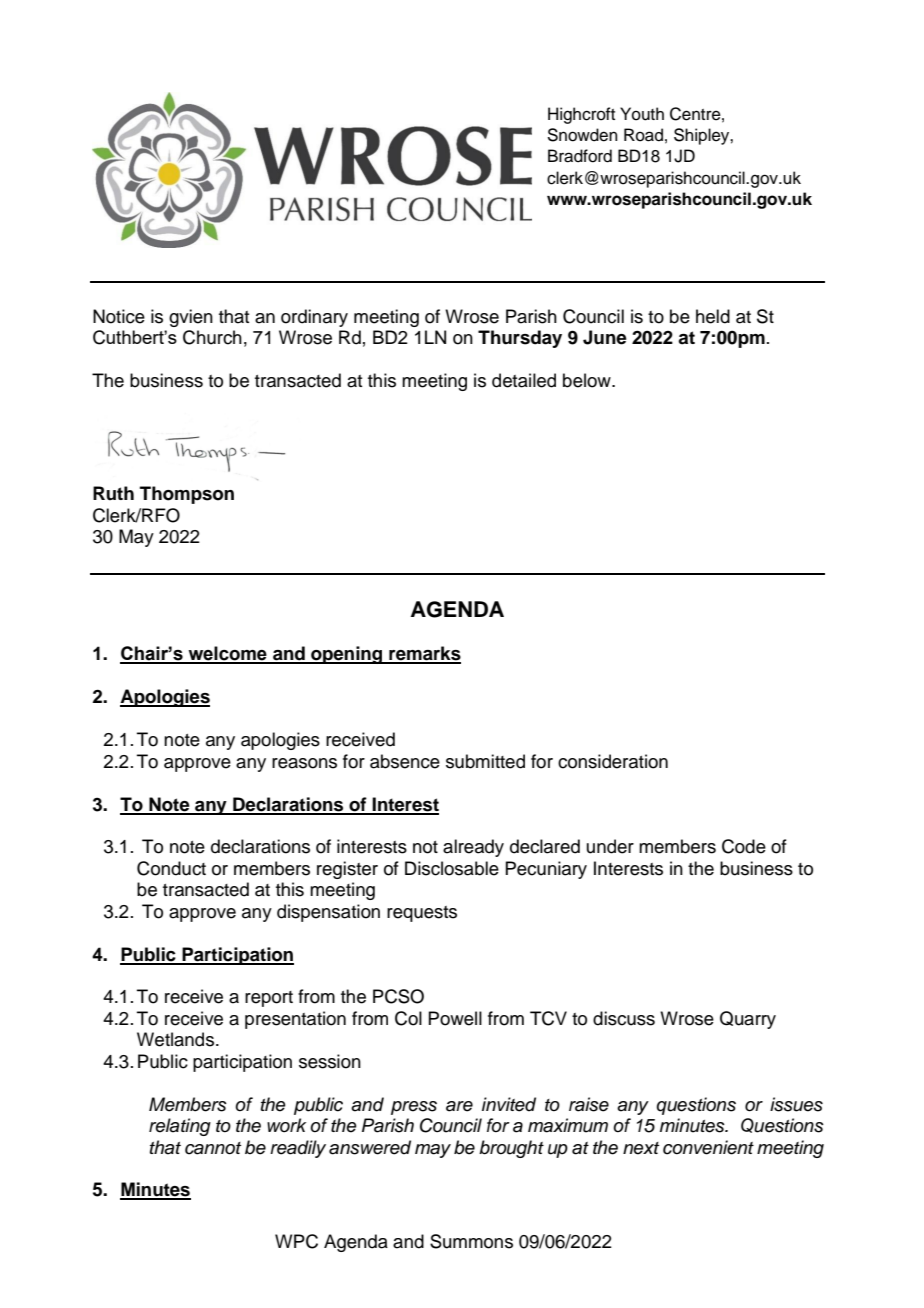  Describe the element at coordinates (213, 1148) in the image. I see `cannot` at that location.
